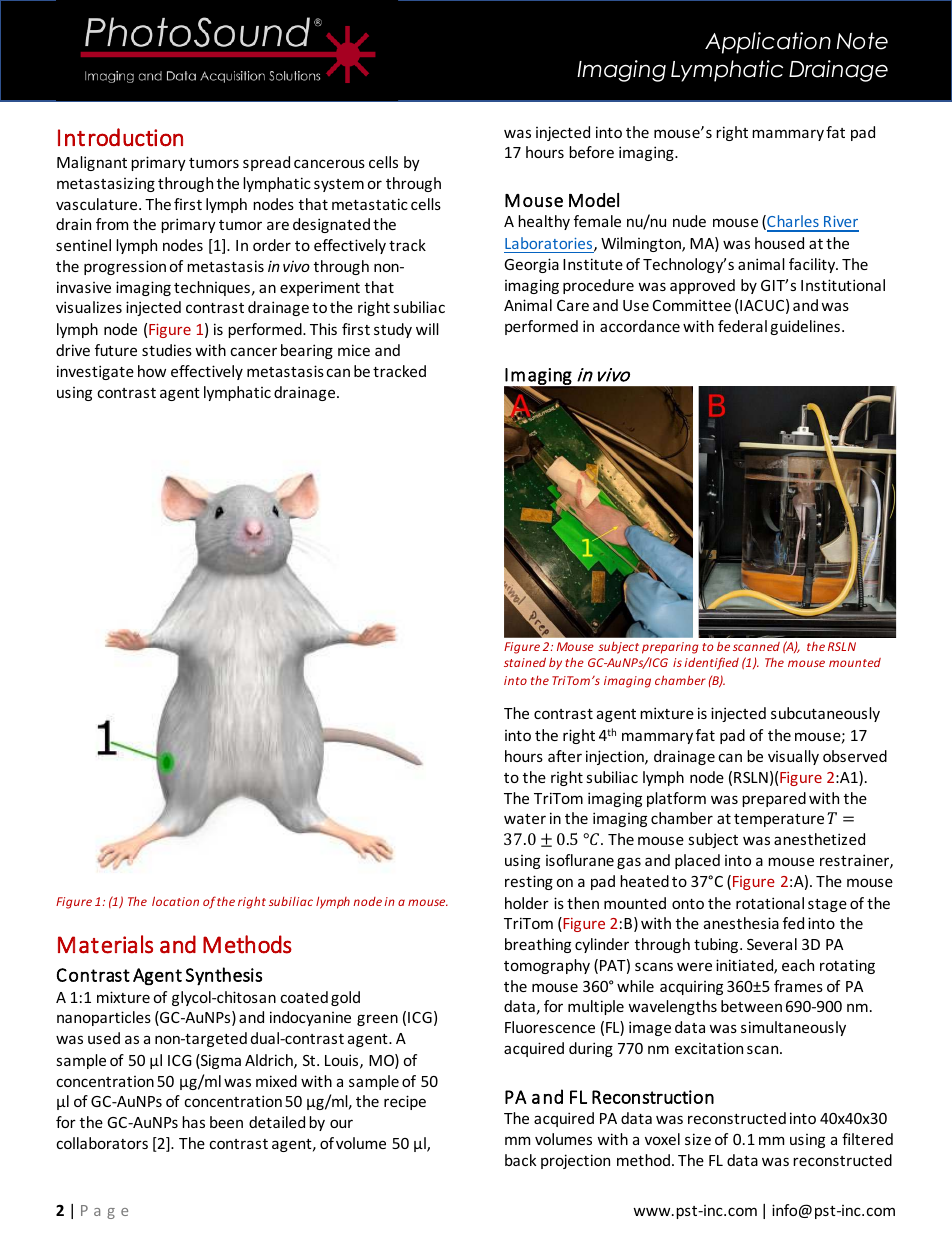 Image resolution: width=952 pixels, height=1233 pixels. Describe the element at coordinates (805, 327) in the document. I see `guidelines` at that location.
